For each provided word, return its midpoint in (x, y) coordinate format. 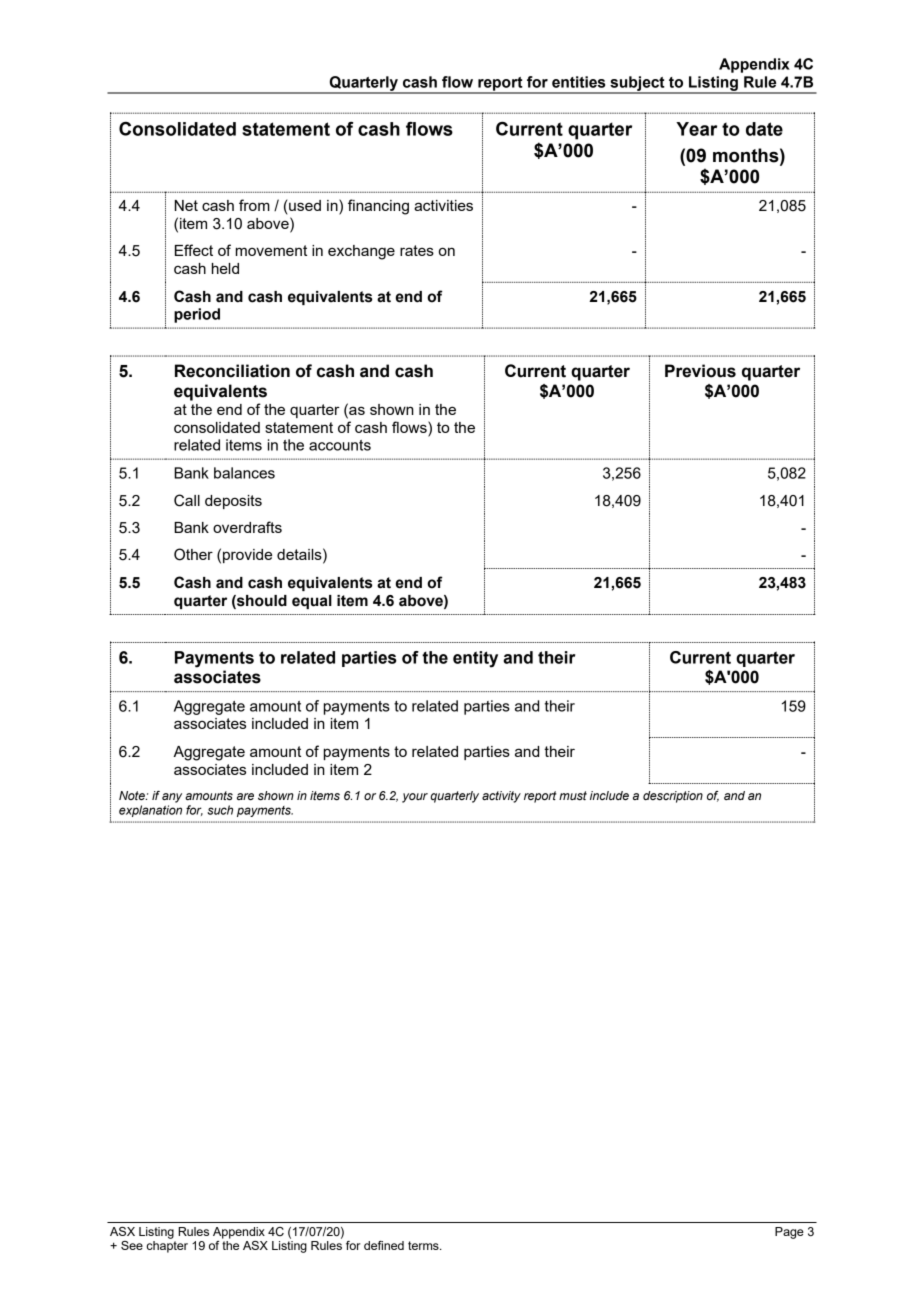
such (220, 810)
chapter (167, 1247)
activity (501, 797)
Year (696, 129)
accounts (340, 445)
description (673, 797)
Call (187, 500)
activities (443, 205)
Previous (700, 371)
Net (186, 205)
